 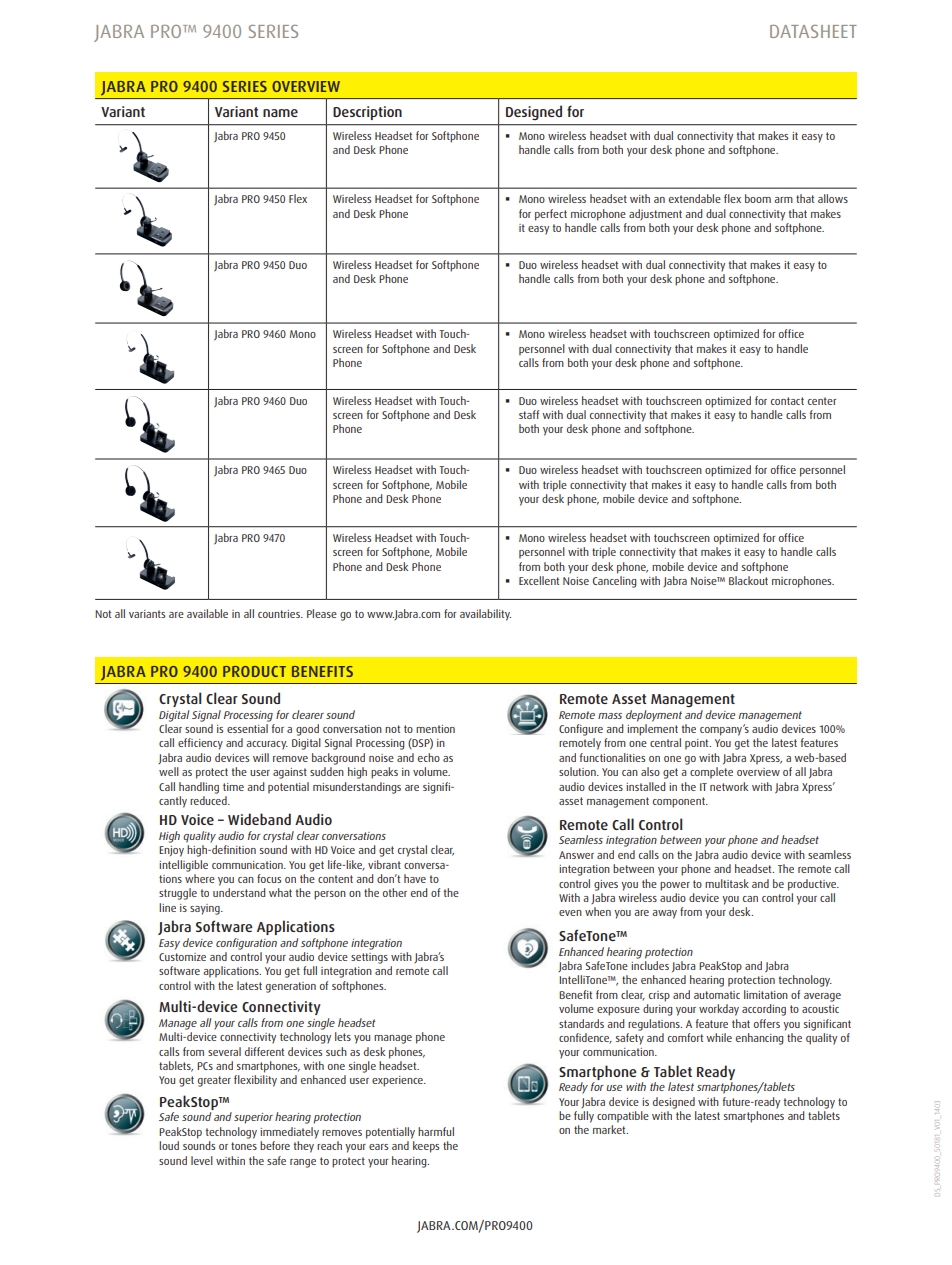 What do you see at coordinates (280, 113) in the image?
I see `name` at bounding box center [280, 113].
